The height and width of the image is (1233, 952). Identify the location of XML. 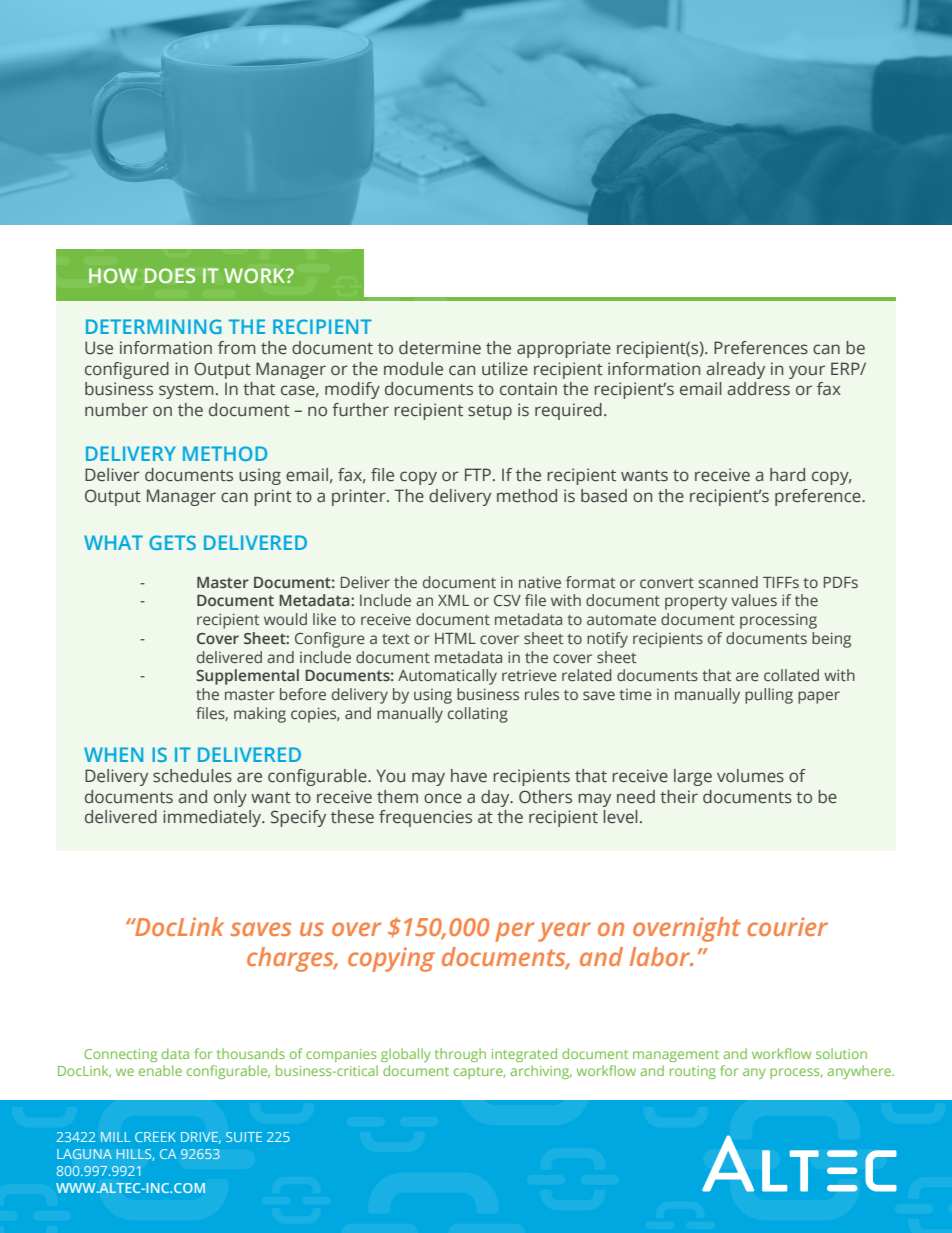
(453, 600).
